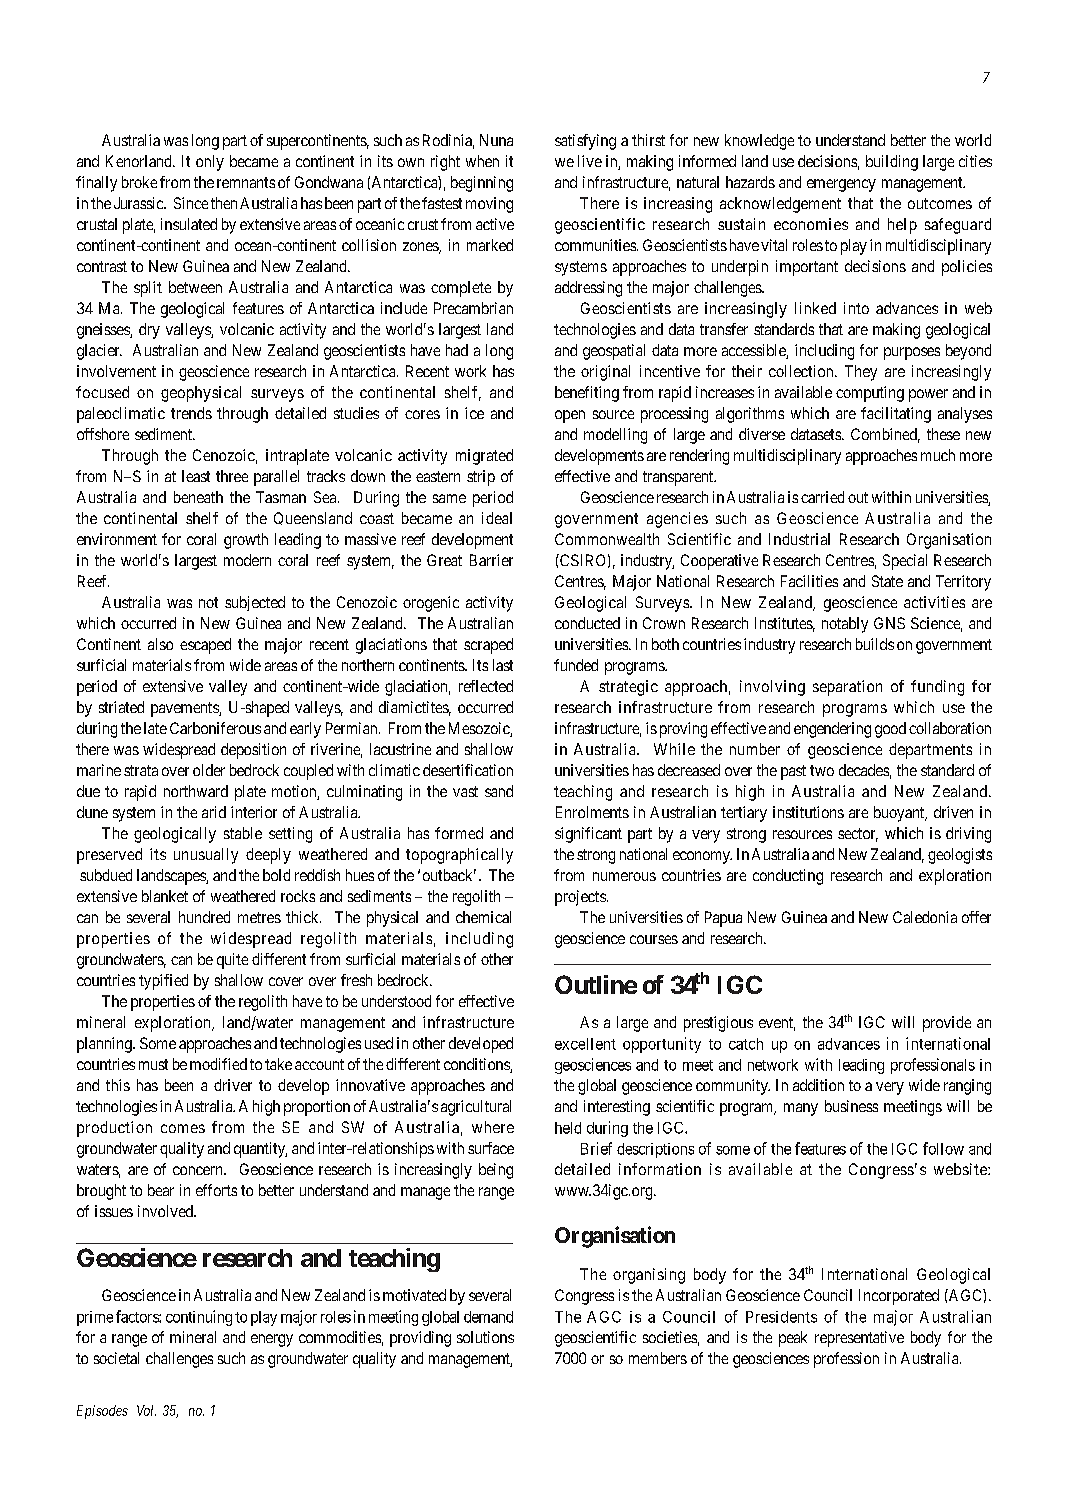 The image size is (1068, 1511). What do you see at coordinates (482, 184) in the page?
I see `beginning` at bounding box center [482, 184].
